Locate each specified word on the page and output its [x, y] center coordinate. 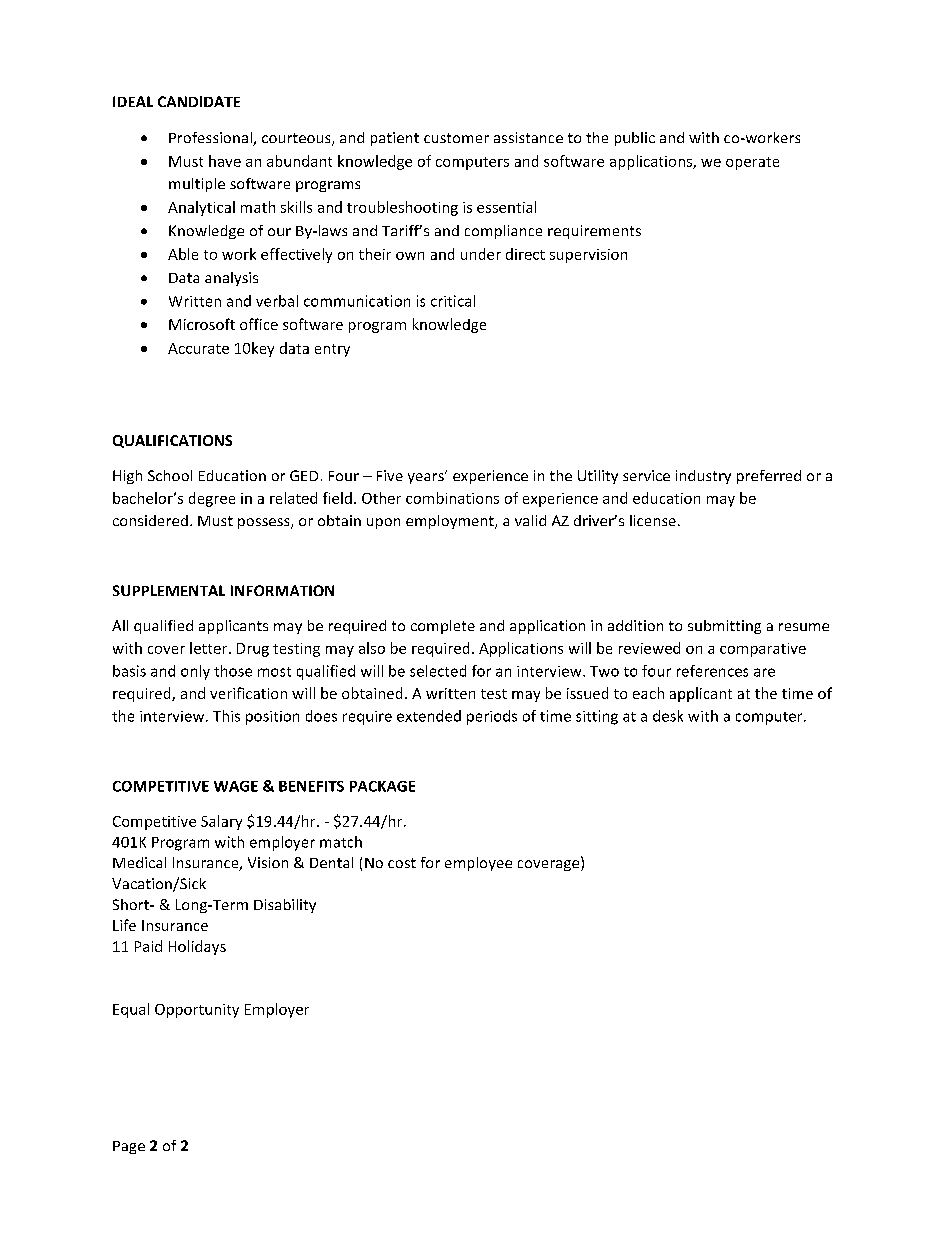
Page [129, 1147]
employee [478, 864]
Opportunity [197, 1011]
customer [456, 138]
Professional [211, 139]
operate [752, 163]
